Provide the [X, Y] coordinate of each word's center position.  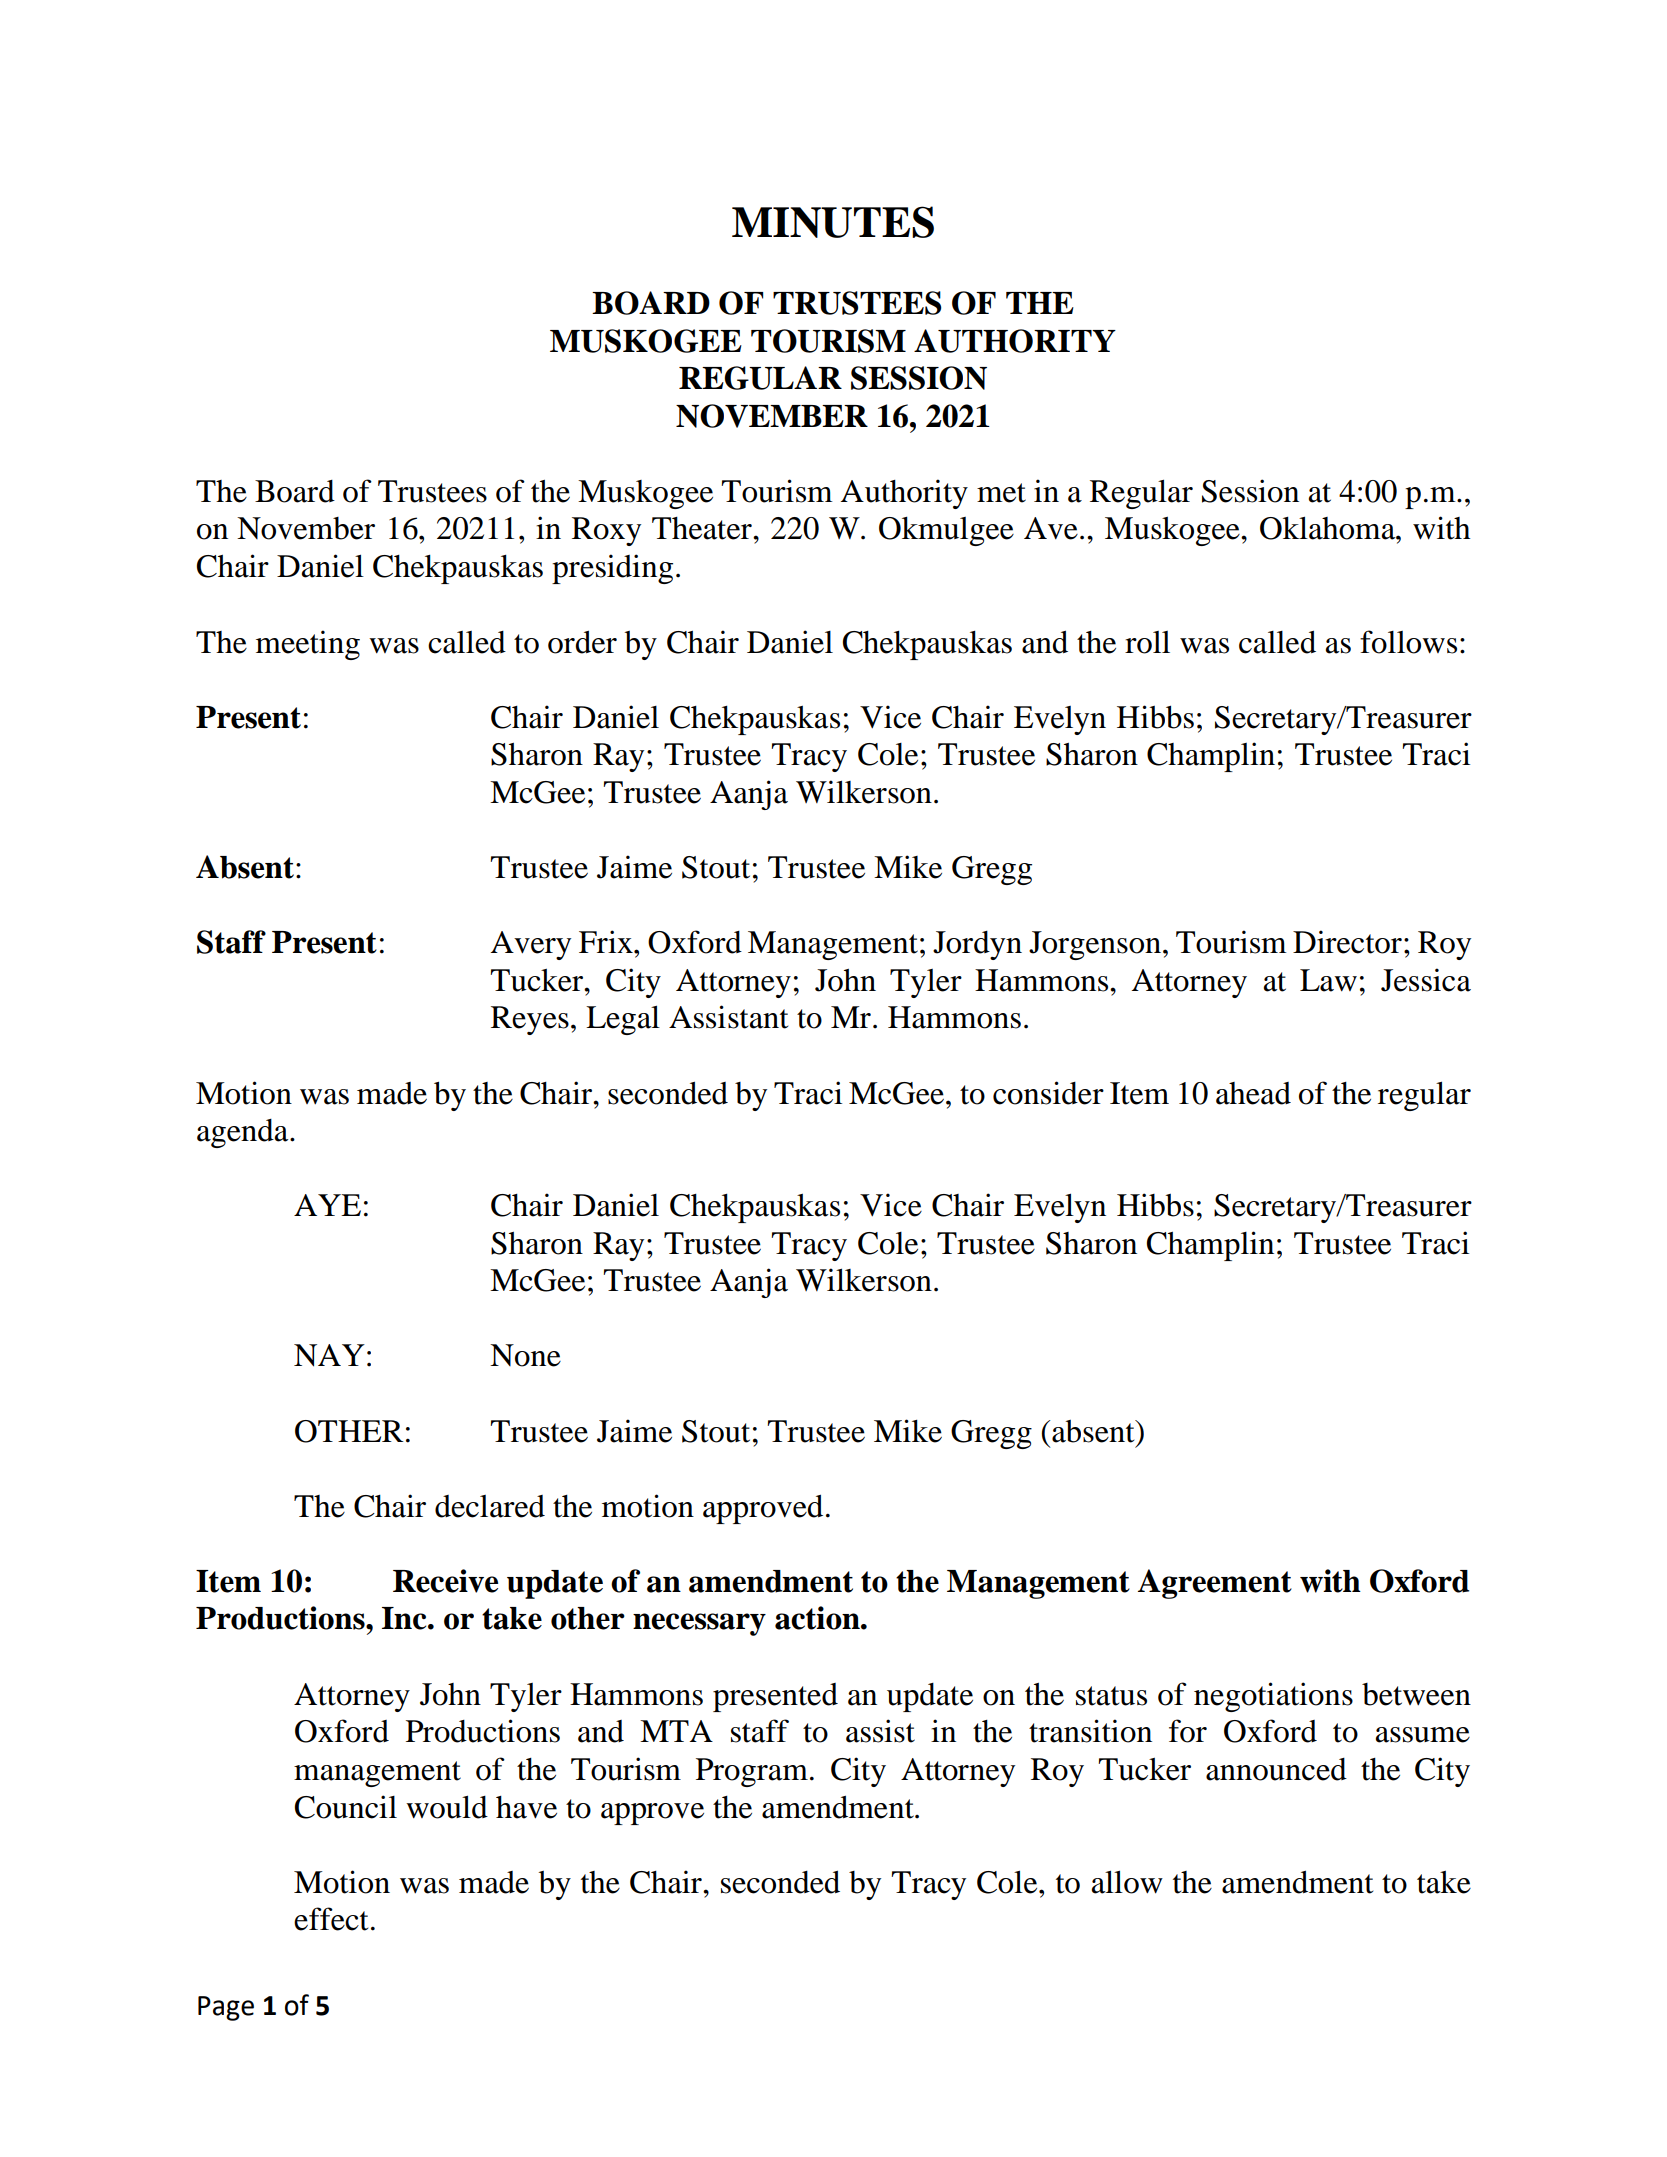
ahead [1253, 1093]
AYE [327, 1205]
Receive [445, 1581]
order [582, 642]
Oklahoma [1329, 528]
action [818, 1618]
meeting [308, 645]
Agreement [1215, 1584]
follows [1408, 642]
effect [331, 1919]
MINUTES [833, 222]
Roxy [606, 531]
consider [1048, 1093]
